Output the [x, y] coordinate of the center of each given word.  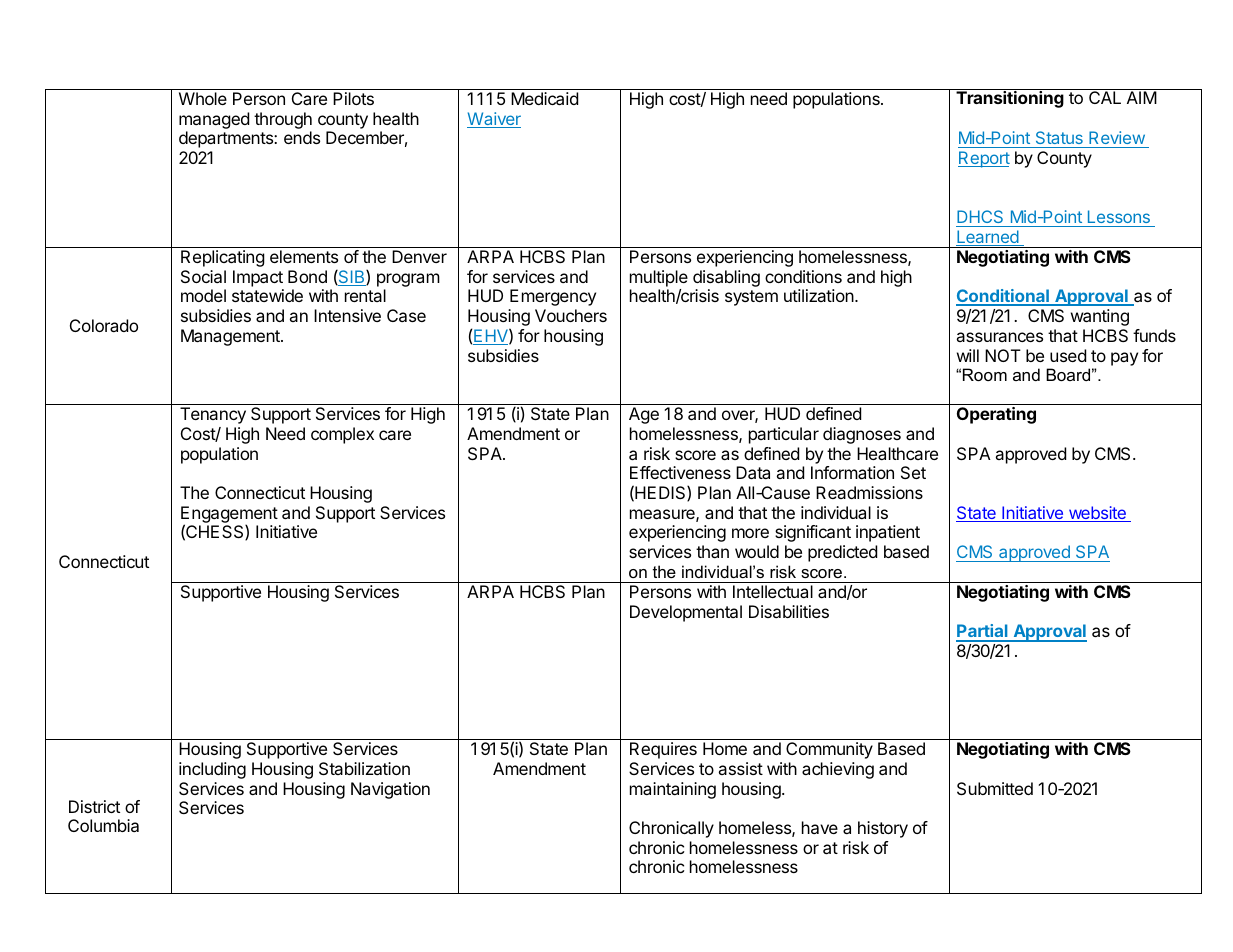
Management [231, 337]
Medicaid [544, 98]
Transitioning [1010, 99]
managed [214, 120]
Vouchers [571, 315]
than [712, 551]
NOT [1003, 355]
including [212, 770]
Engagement [229, 515]
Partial [983, 632]
